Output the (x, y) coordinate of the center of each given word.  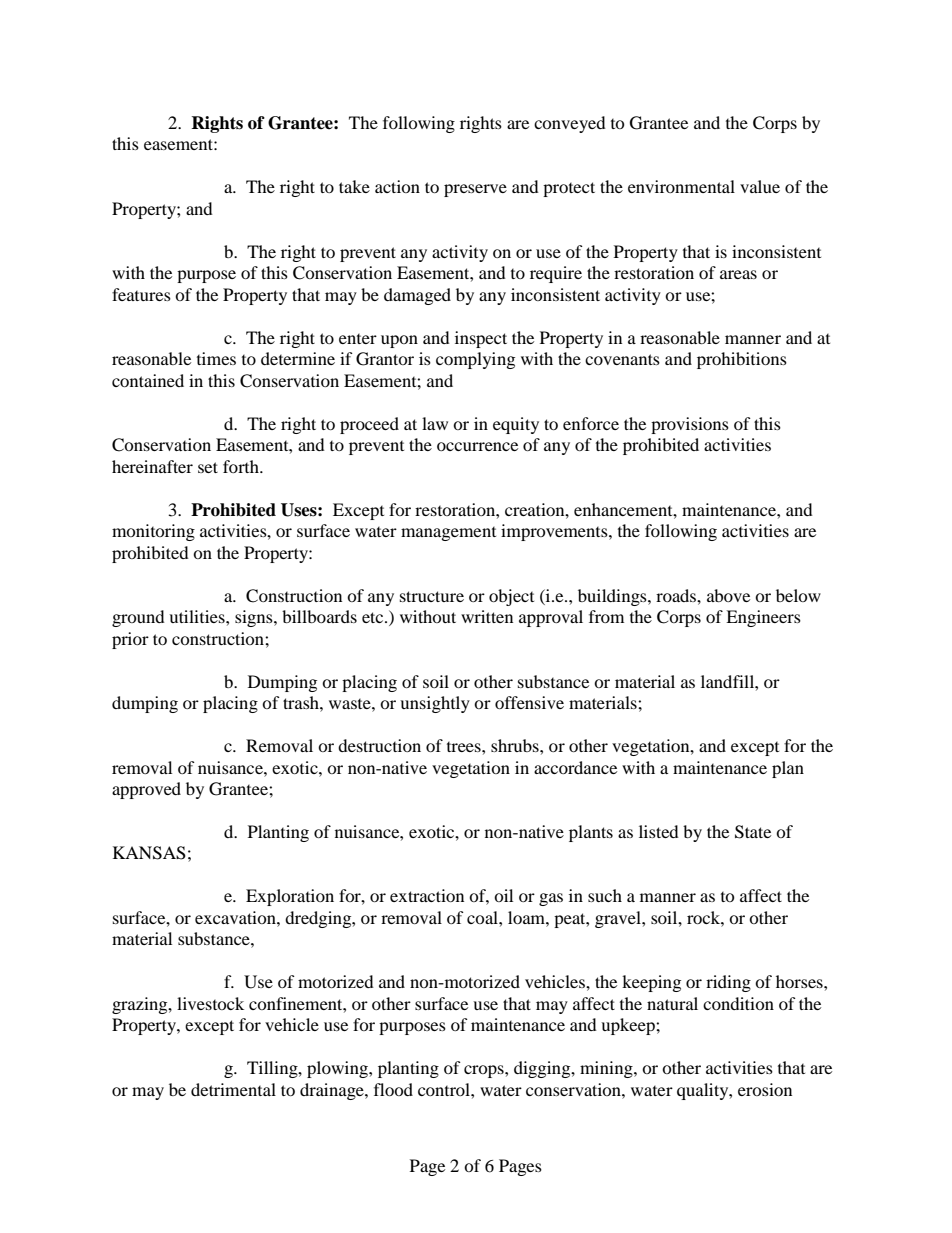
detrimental (233, 1089)
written (487, 616)
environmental (681, 186)
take (354, 186)
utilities (198, 616)
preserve (475, 190)
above (728, 595)
